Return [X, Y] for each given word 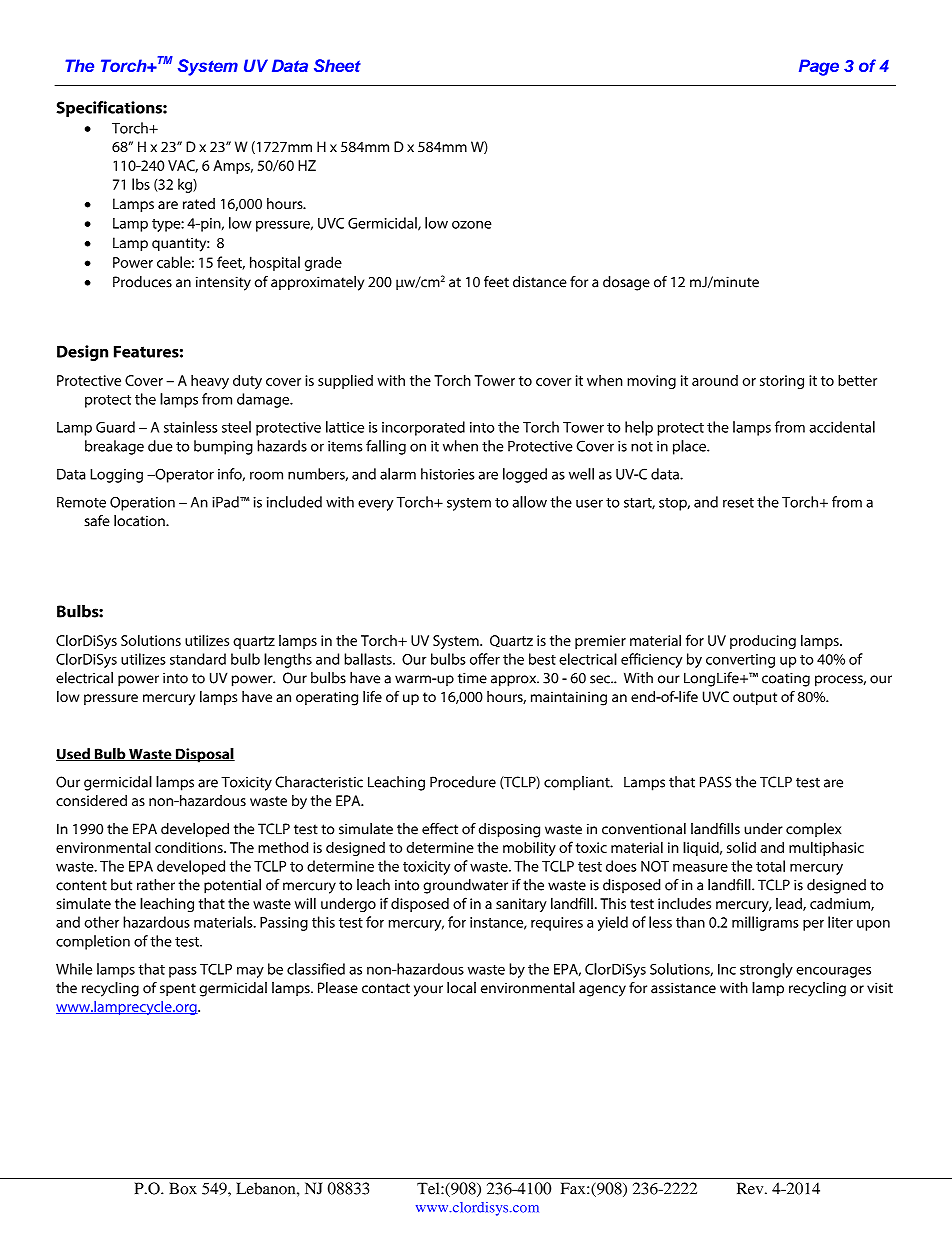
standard [198, 659]
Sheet [337, 65]
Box [183, 1188]
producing [763, 642]
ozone [471, 225]
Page [819, 67]
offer [485, 659]
